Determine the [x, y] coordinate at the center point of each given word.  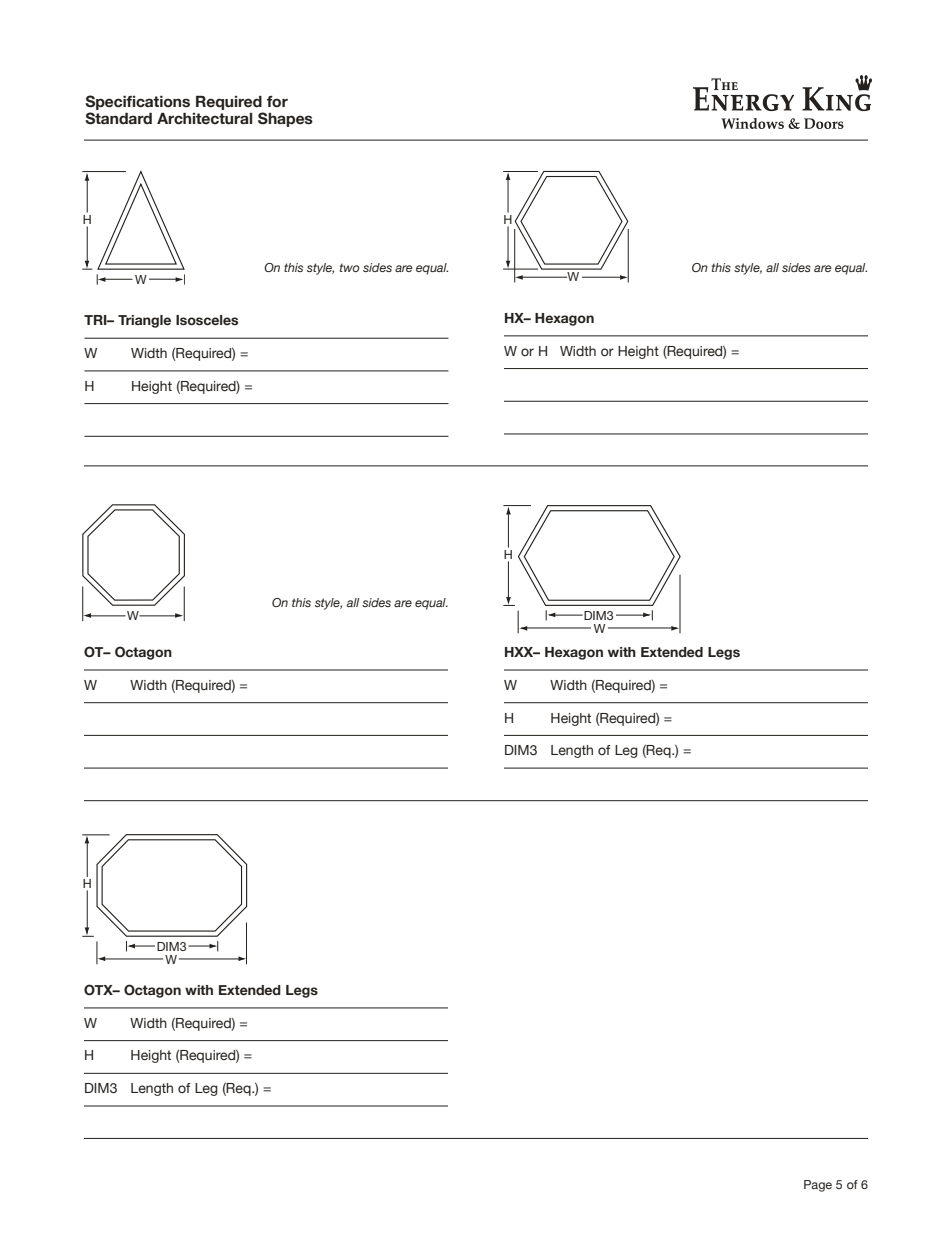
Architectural [204, 118]
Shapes [285, 119]
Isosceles [207, 320]
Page [818, 1186]
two [350, 267]
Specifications [137, 102]
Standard [118, 118]
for [277, 102]
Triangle [144, 321]
